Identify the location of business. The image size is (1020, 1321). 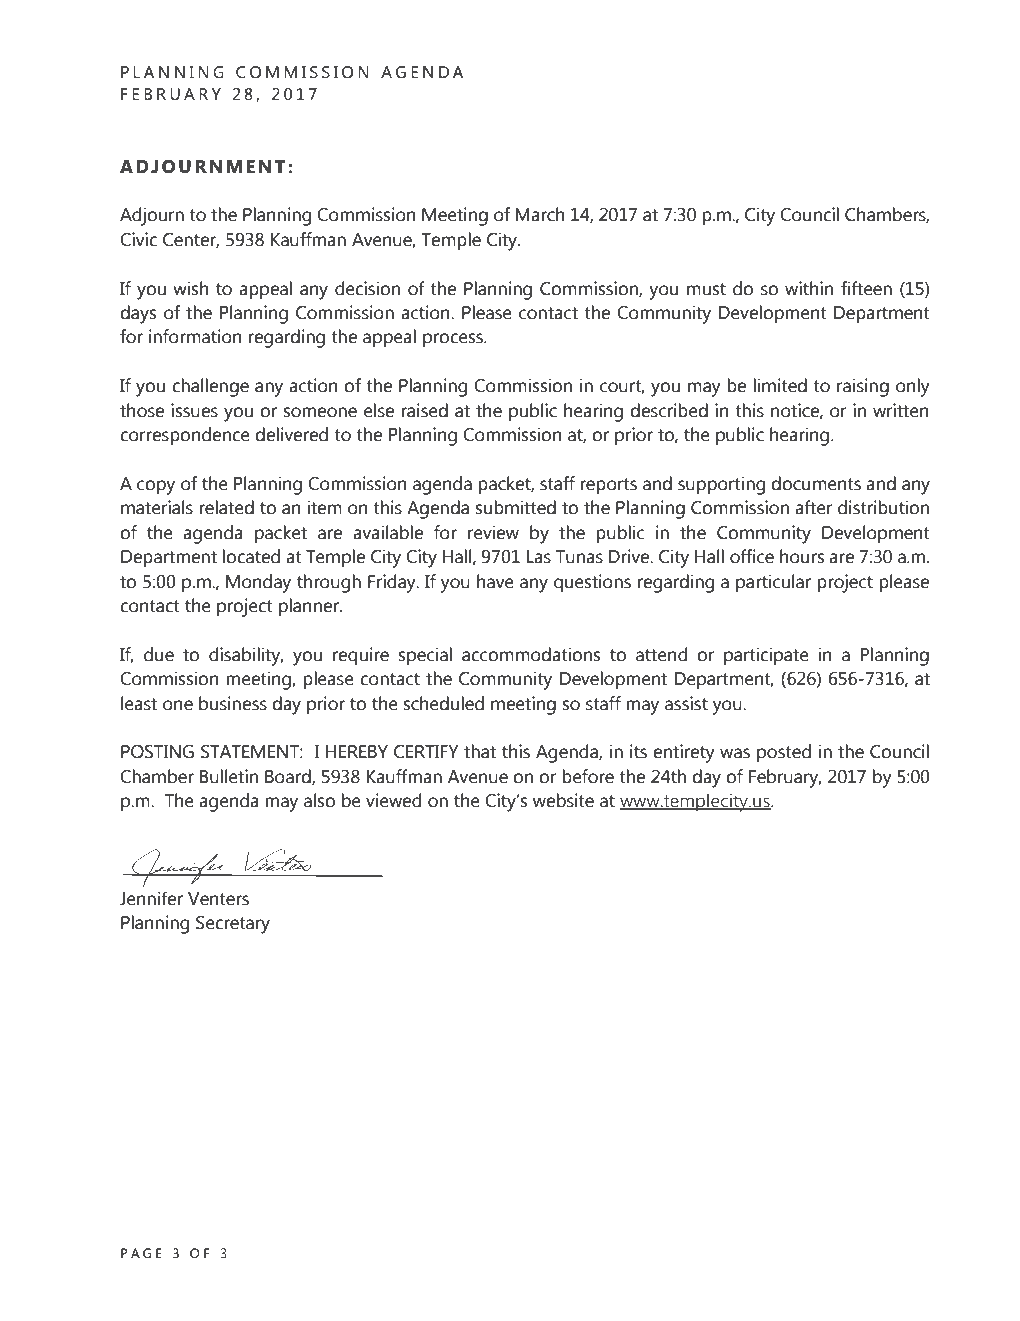
(233, 703).
